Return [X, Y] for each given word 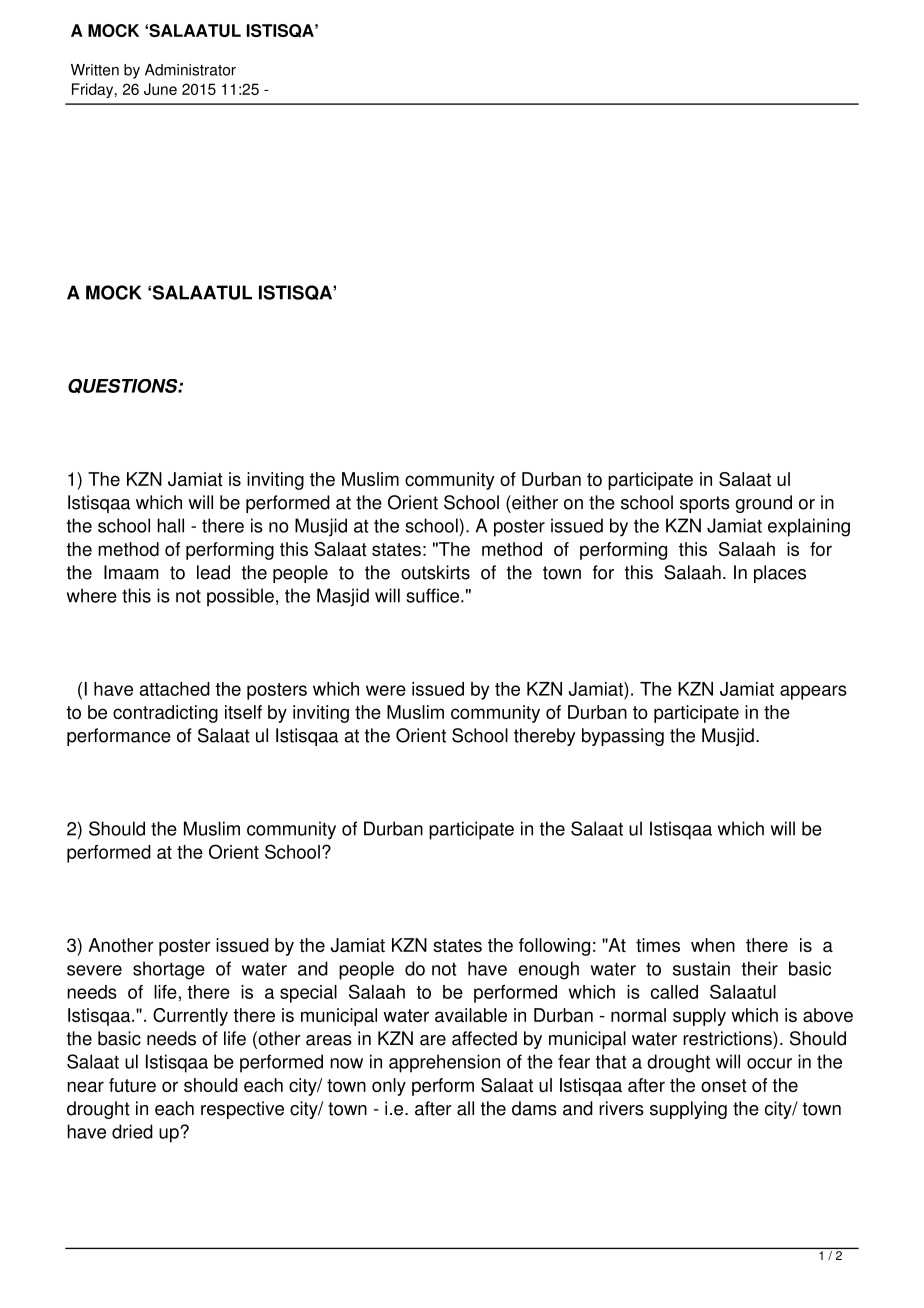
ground [764, 504]
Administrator [190, 70]
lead [213, 572]
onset [724, 1085]
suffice [432, 595]
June [160, 89]
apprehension [444, 1063]
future [132, 1085]
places [780, 574]
